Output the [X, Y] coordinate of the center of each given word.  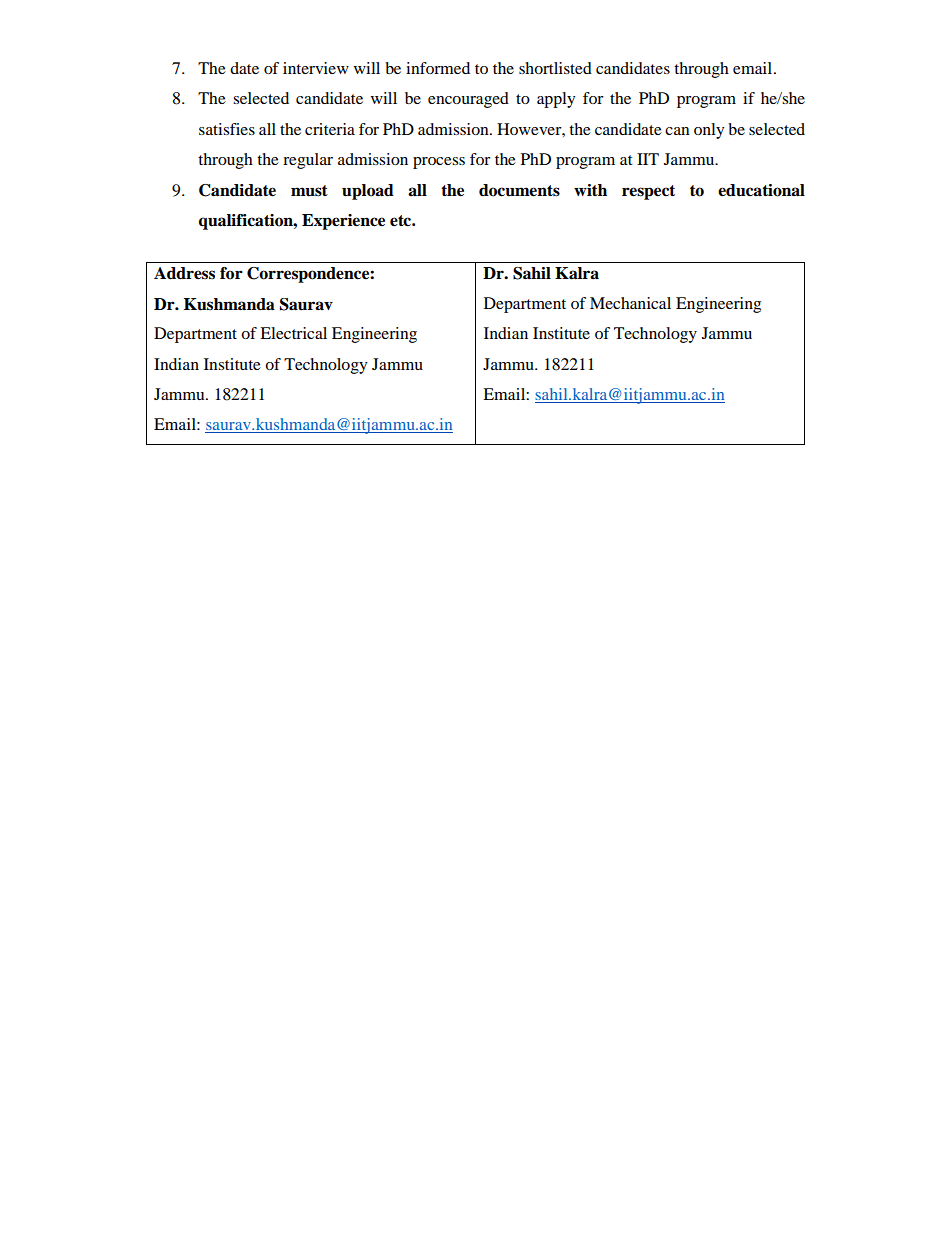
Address [184, 273]
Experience [343, 222]
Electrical [293, 333]
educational [761, 190]
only [709, 131]
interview [316, 68]
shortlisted [555, 68]
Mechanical [630, 303]
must [309, 191]
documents [519, 190]
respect [648, 192]
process [439, 163]
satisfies [227, 129]
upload [368, 192]
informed [438, 68]
